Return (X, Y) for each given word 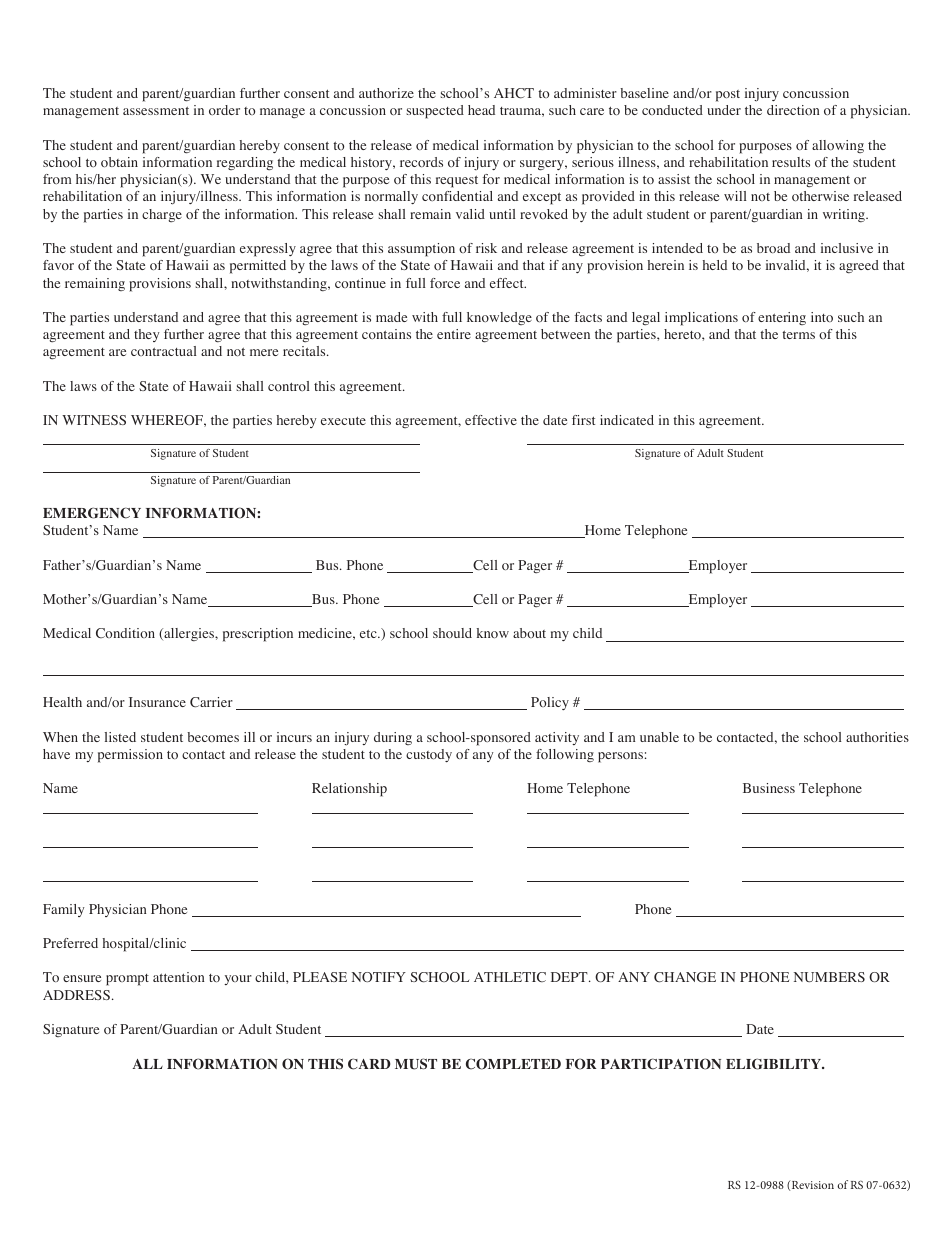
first (583, 420)
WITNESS (94, 420)
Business (769, 788)
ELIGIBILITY (775, 1064)
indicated (627, 420)
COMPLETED (513, 1064)
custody (429, 755)
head (481, 110)
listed (120, 737)
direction (793, 110)
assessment (156, 110)
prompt (127, 980)
